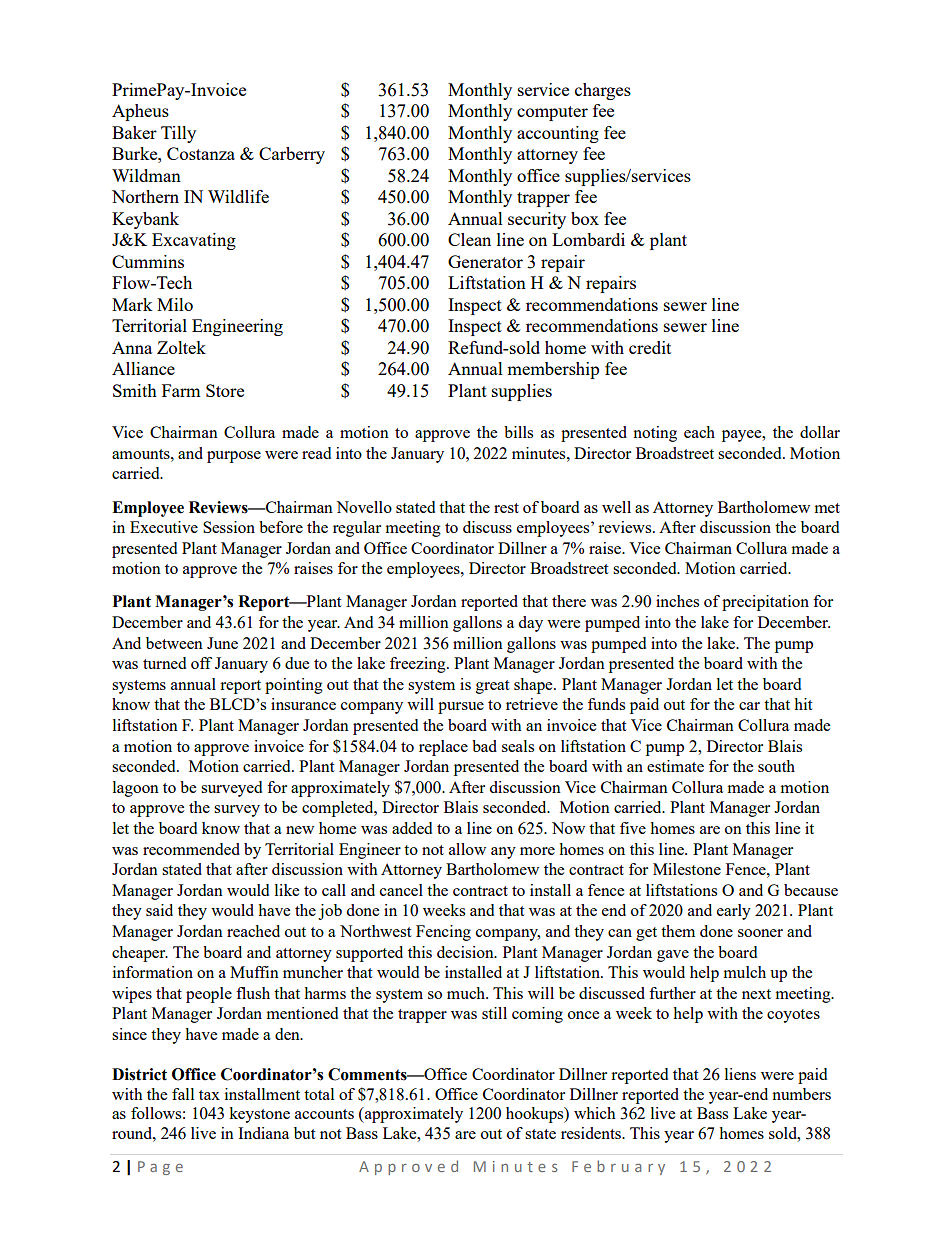 The width and height of the screenshot is (952, 1233). Describe the element at coordinates (650, 347) in the screenshot. I see `credit` at that location.
